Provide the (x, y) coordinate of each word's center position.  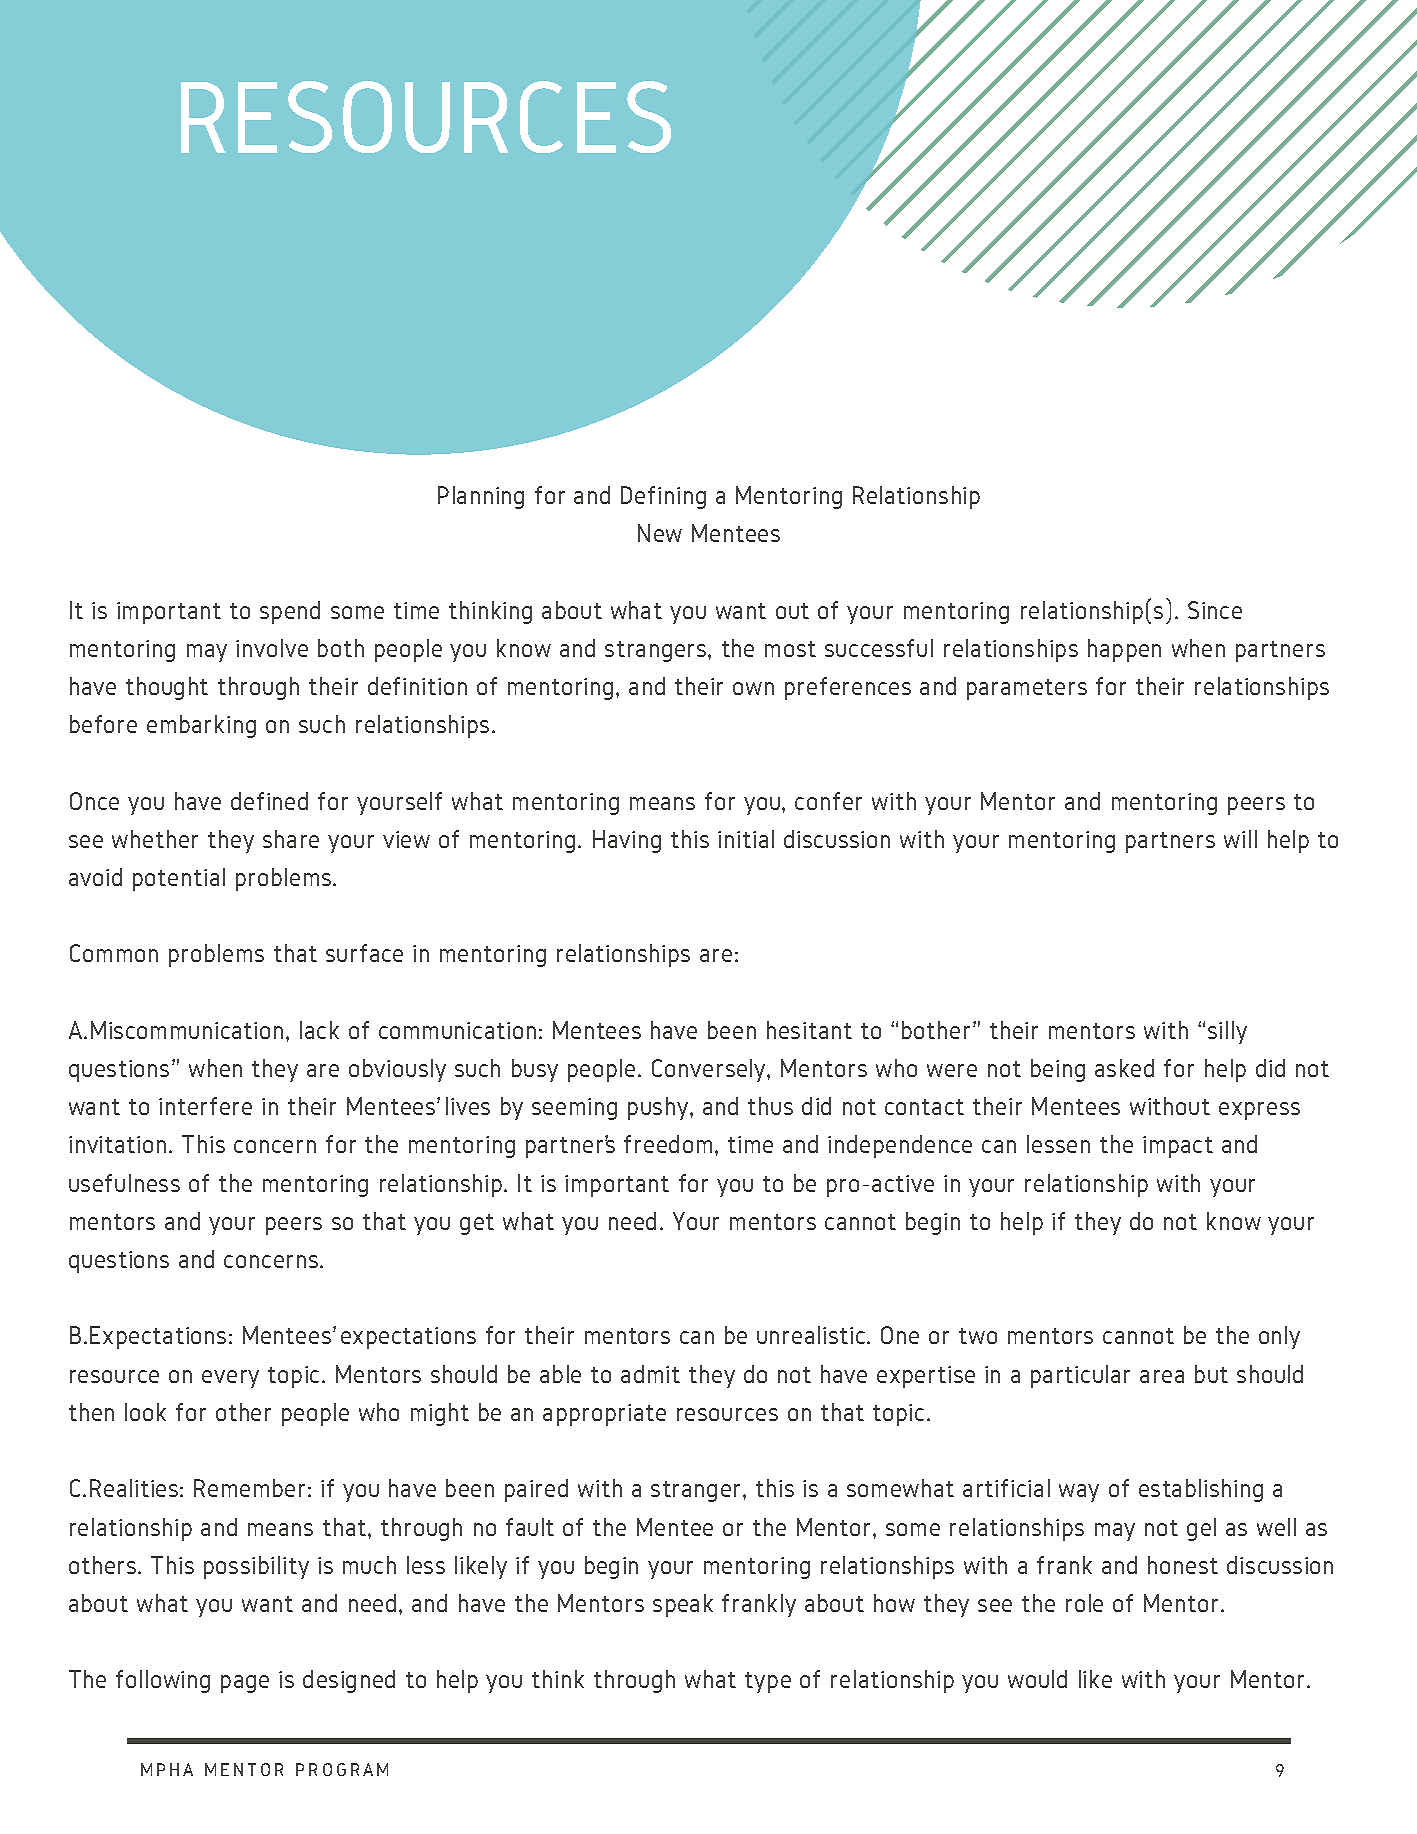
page (245, 1684)
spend (290, 612)
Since (1215, 610)
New (660, 533)
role (1084, 1603)
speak (683, 1605)
